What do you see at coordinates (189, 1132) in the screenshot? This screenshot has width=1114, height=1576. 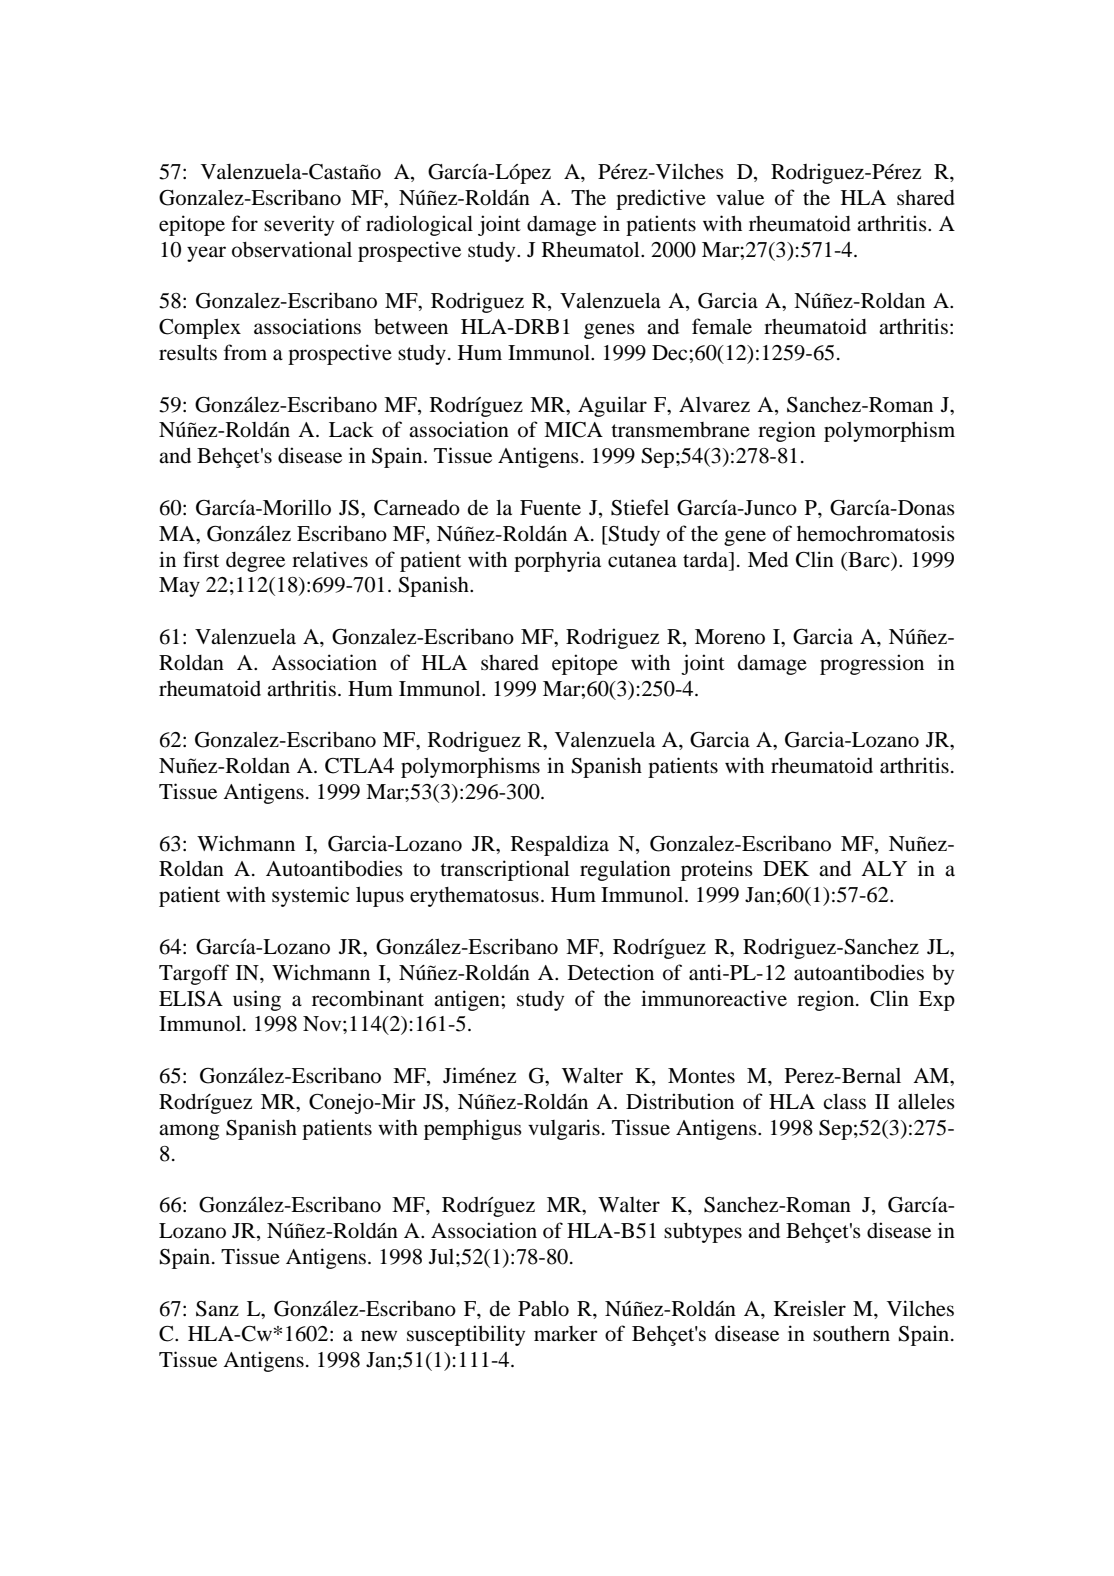 I see `among` at bounding box center [189, 1132].
